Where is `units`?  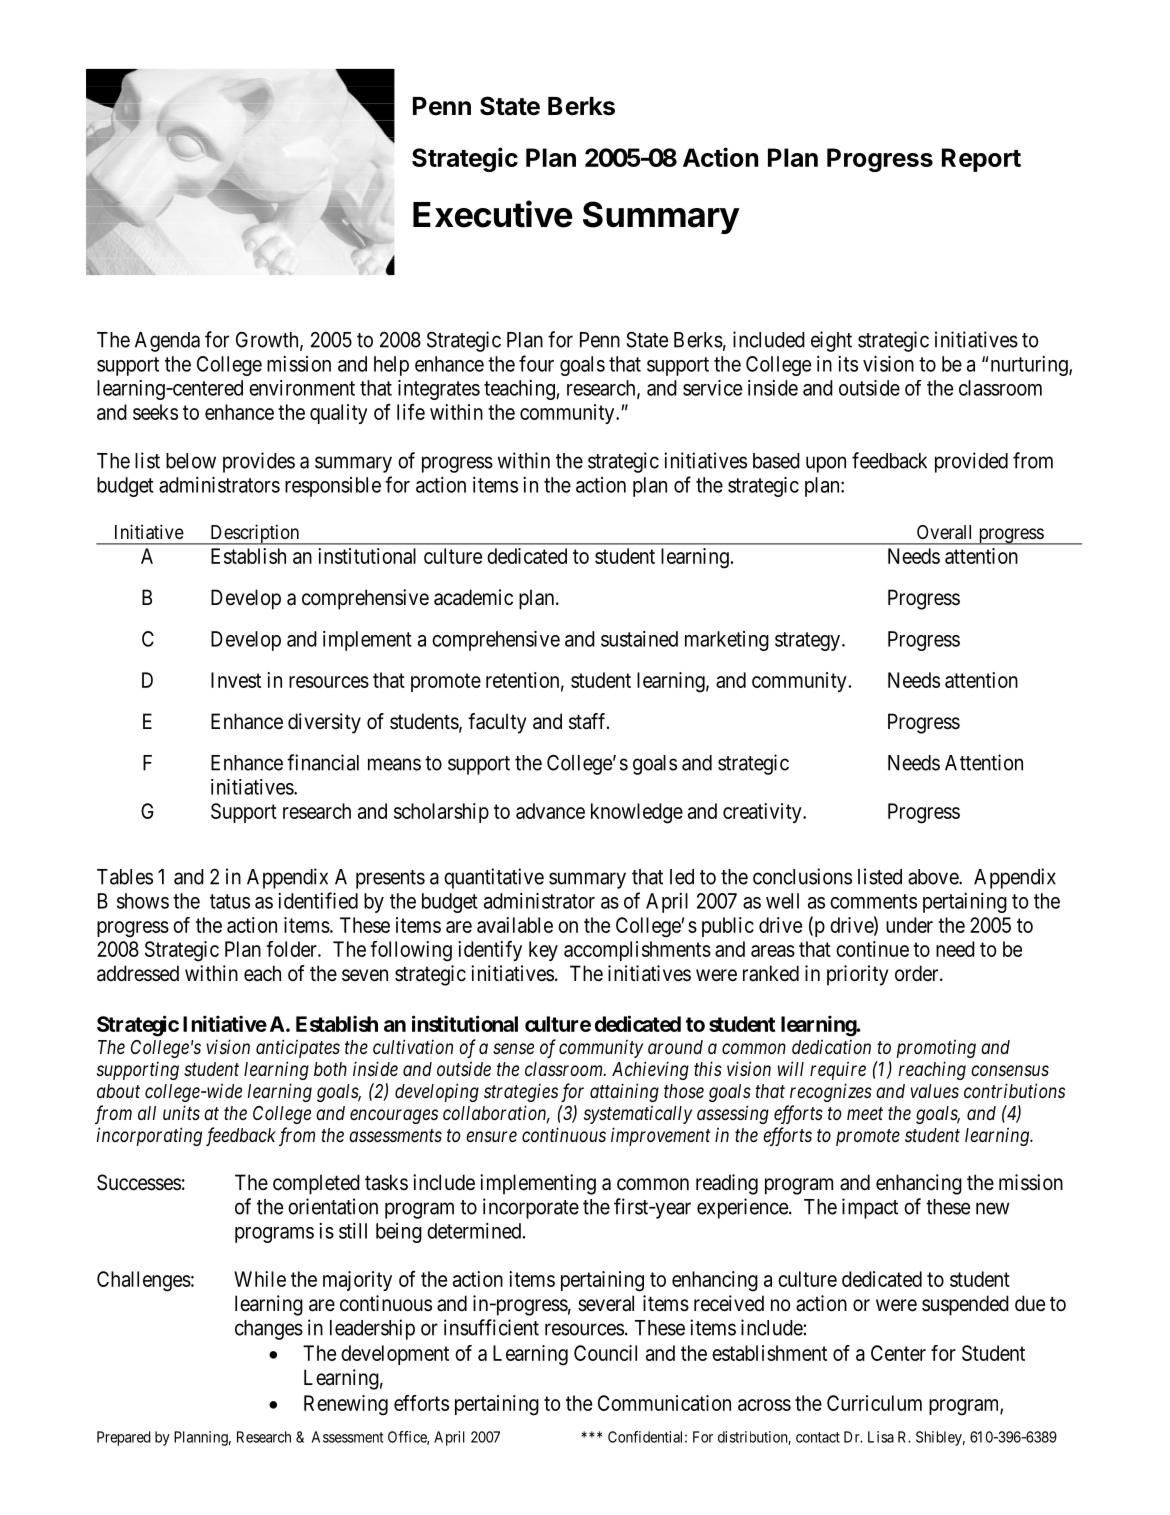 units is located at coordinates (181, 1112).
